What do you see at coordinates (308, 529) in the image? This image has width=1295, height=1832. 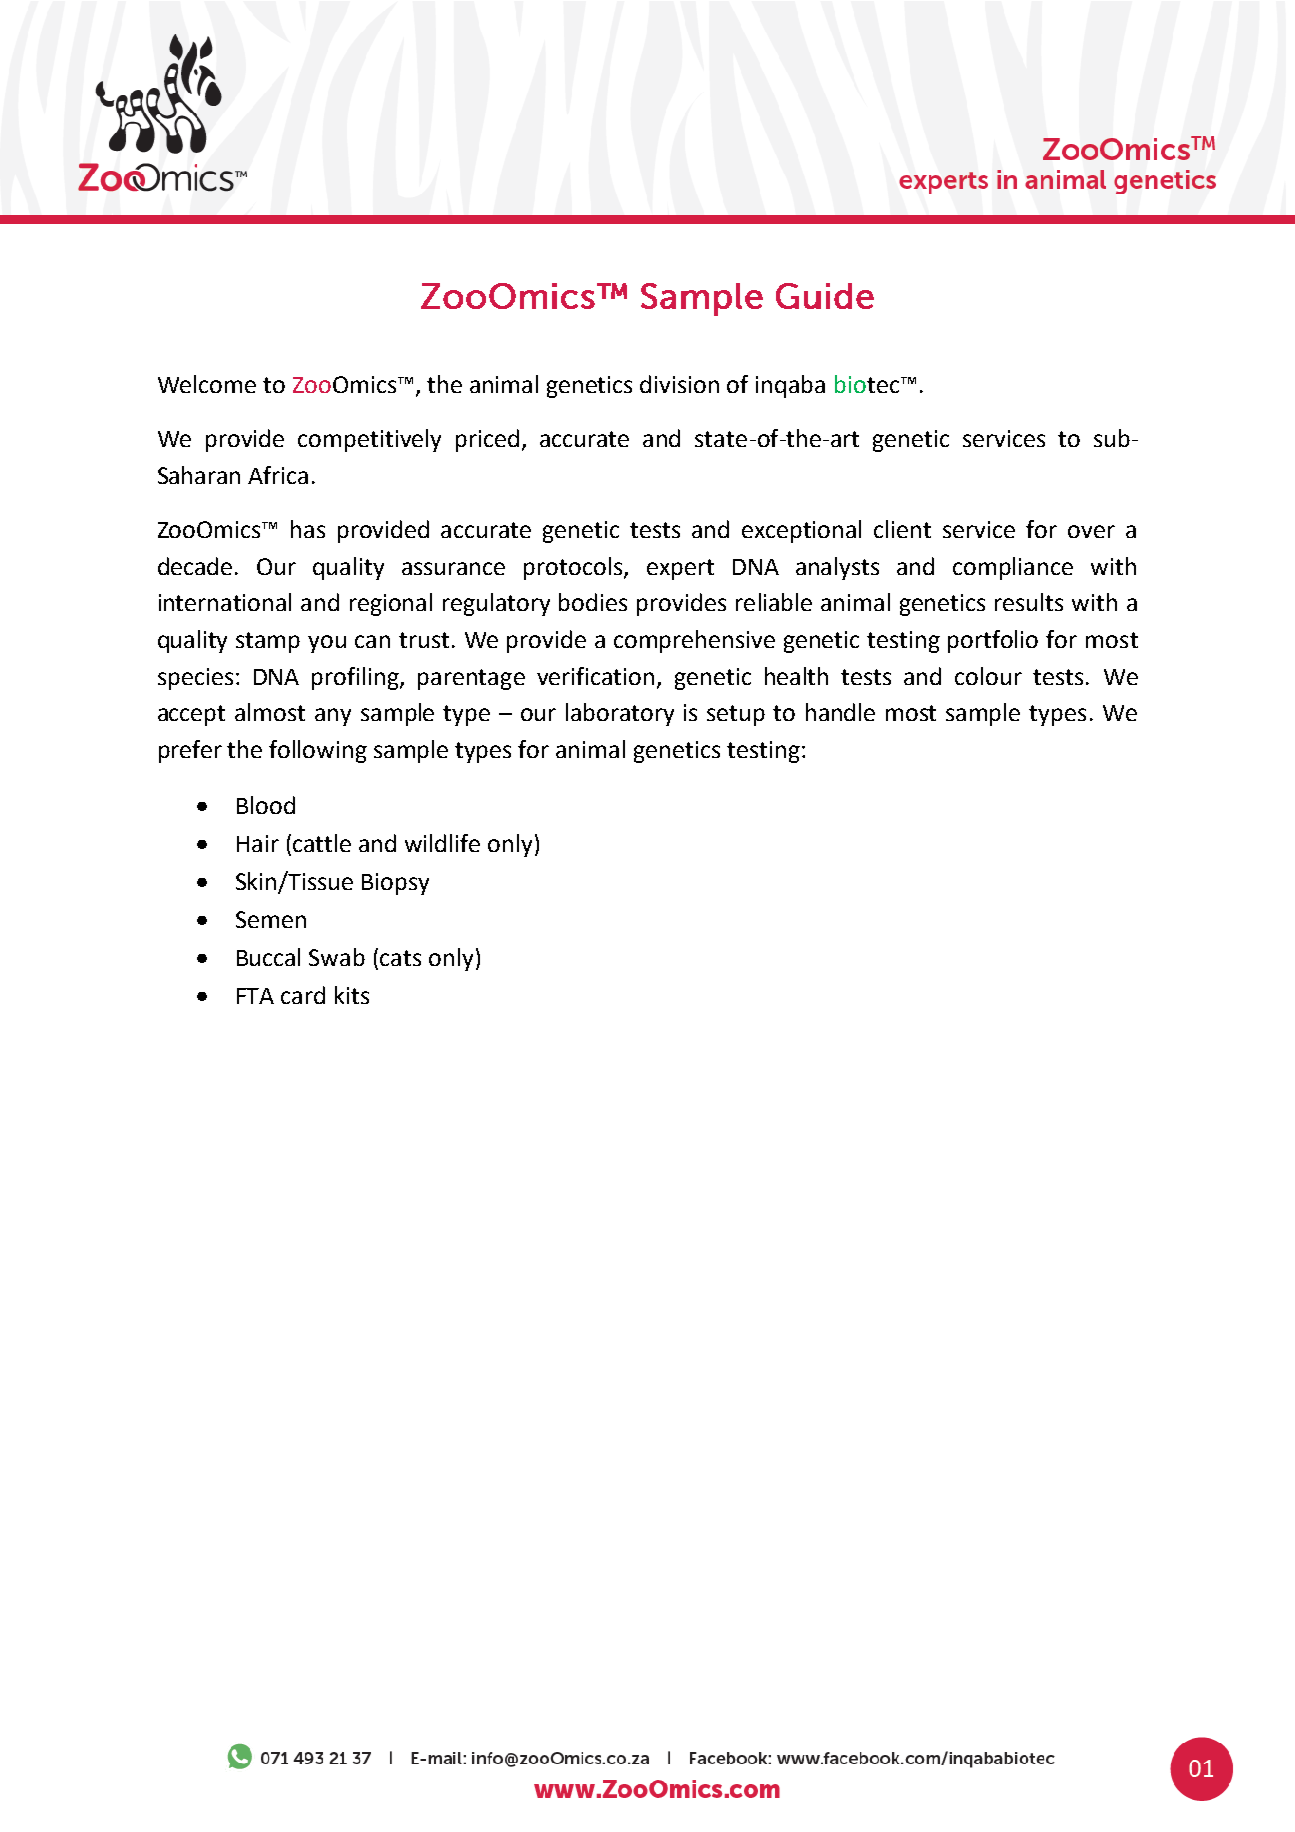 I see `has` at bounding box center [308, 529].
